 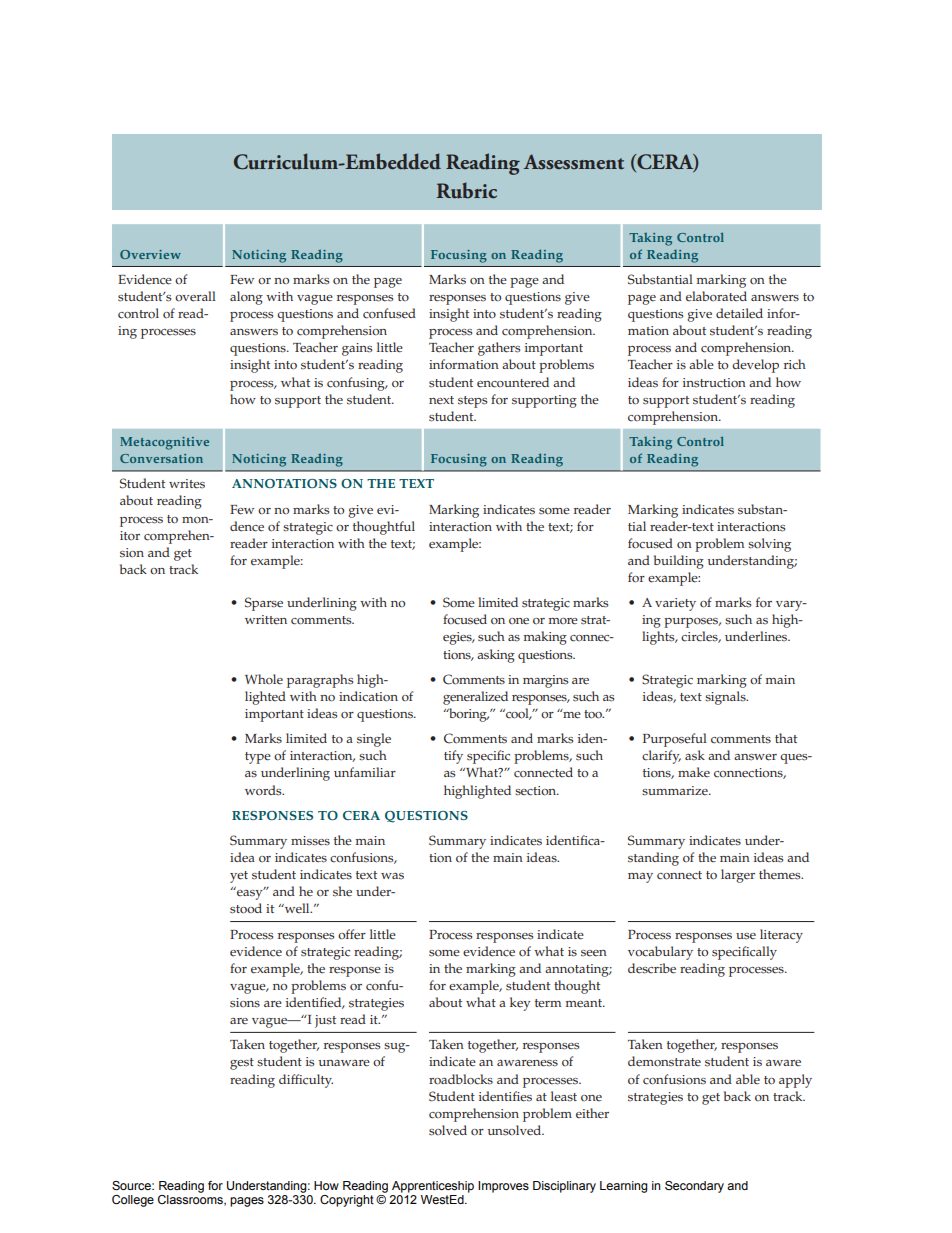 What do you see at coordinates (264, 679) in the image?
I see `Whole` at bounding box center [264, 679].
